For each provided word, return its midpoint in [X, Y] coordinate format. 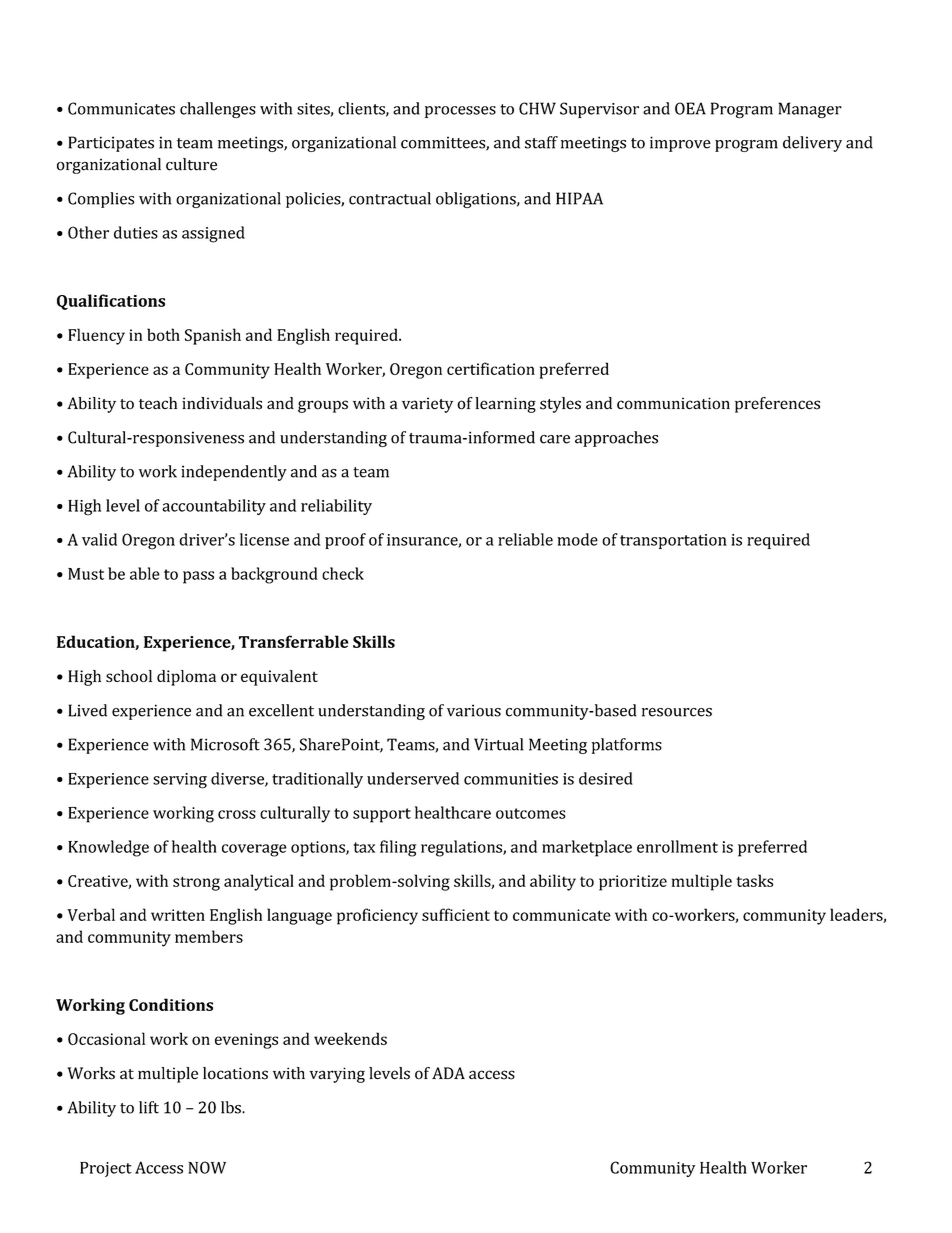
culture [191, 164]
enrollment [677, 846]
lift [149, 1107]
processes [460, 112]
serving [180, 781]
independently [234, 473]
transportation [673, 541]
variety [427, 405]
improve [680, 144]
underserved [413, 778]
